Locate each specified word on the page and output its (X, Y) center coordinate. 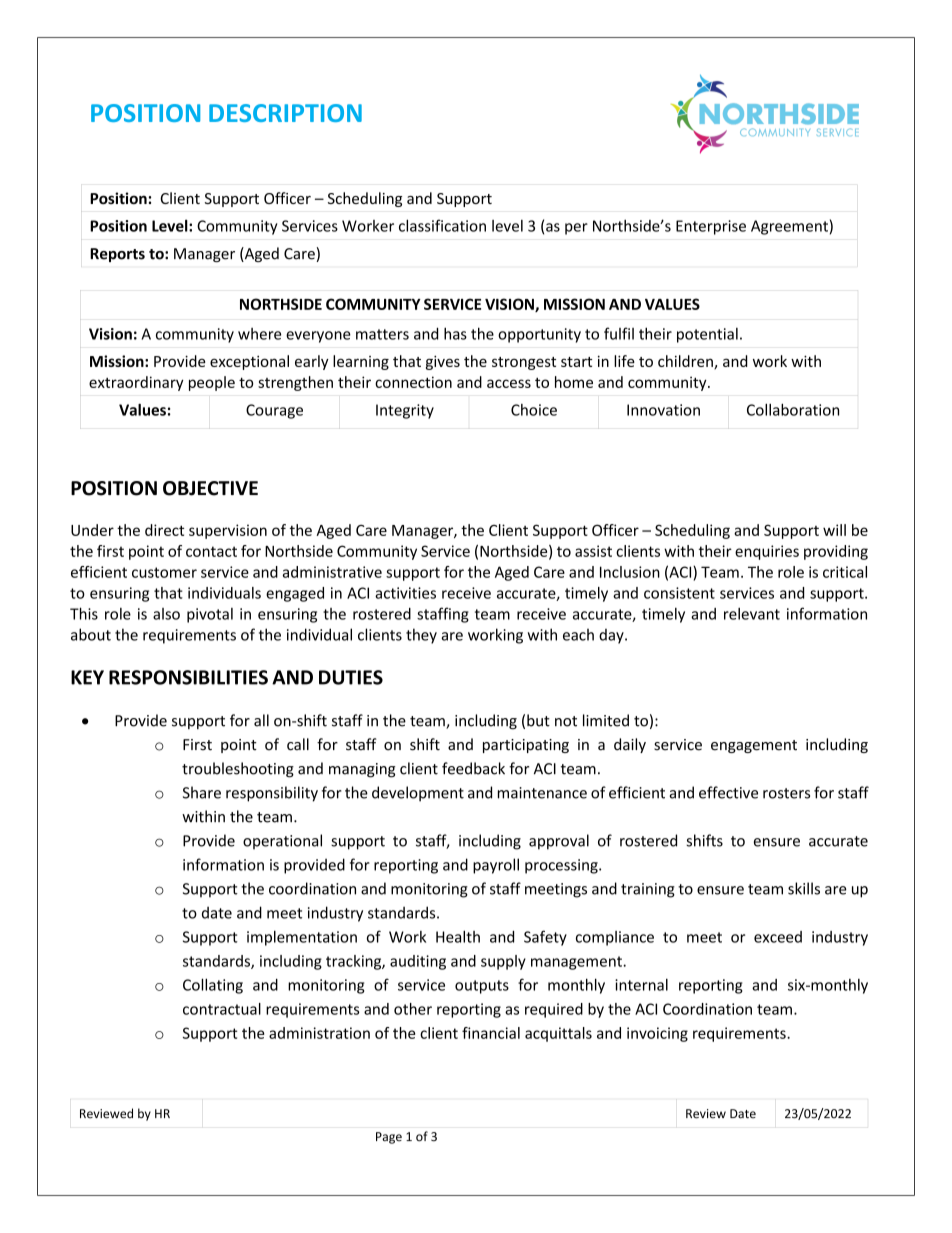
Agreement (789, 227)
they (421, 636)
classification (442, 225)
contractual (222, 1009)
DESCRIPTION (285, 113)
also (166, 614)
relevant (752, 614)
